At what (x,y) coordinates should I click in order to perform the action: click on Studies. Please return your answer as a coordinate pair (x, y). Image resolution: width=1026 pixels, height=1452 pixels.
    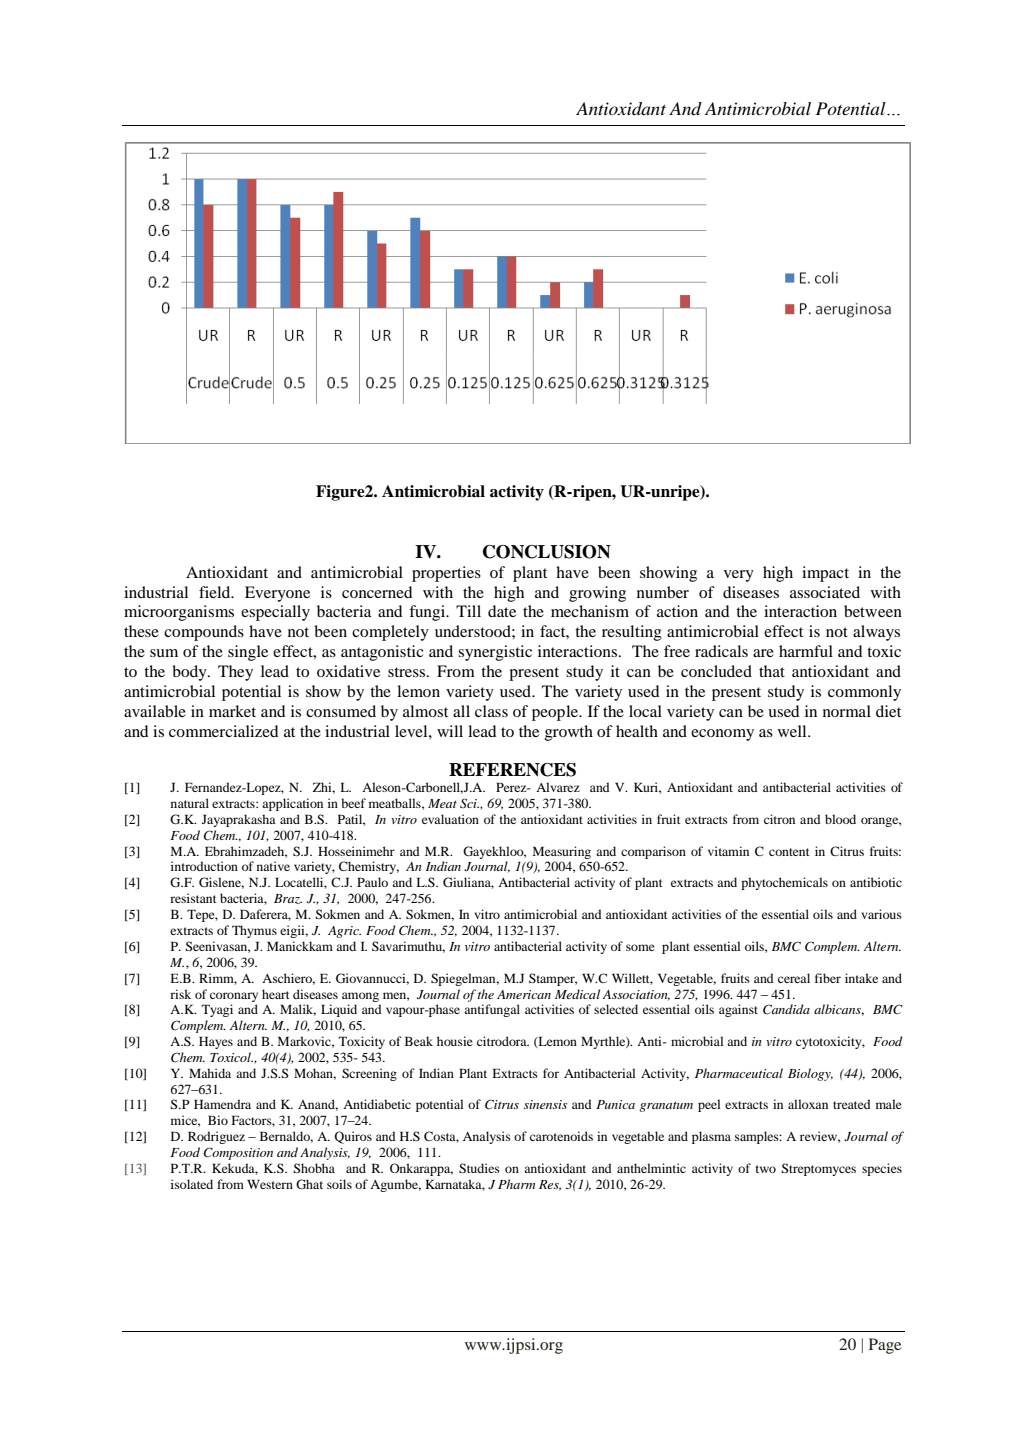
    Looking at the image, I should click on (479, 1168).
